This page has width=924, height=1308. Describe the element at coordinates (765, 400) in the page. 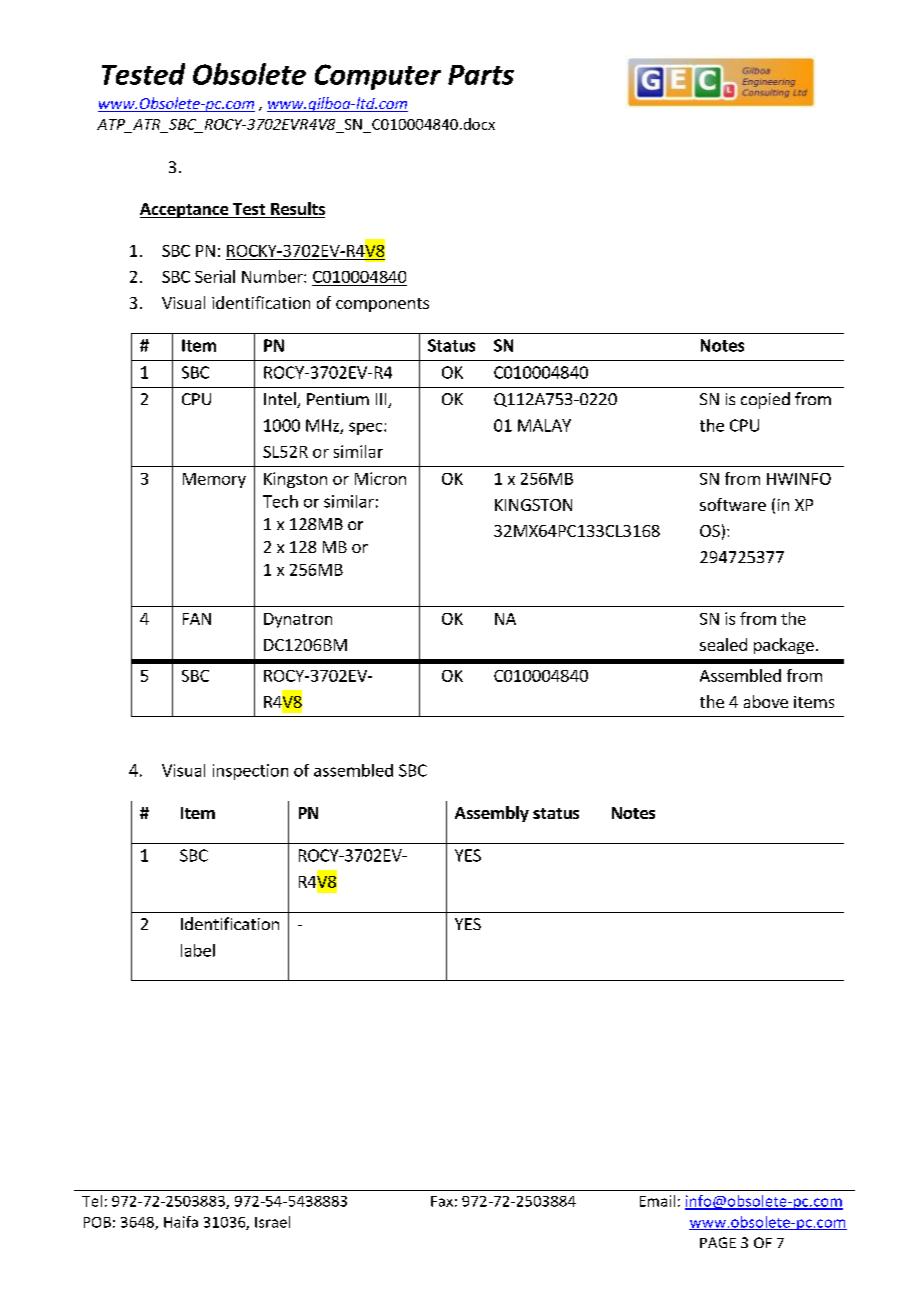

I see `copied` at that location.
